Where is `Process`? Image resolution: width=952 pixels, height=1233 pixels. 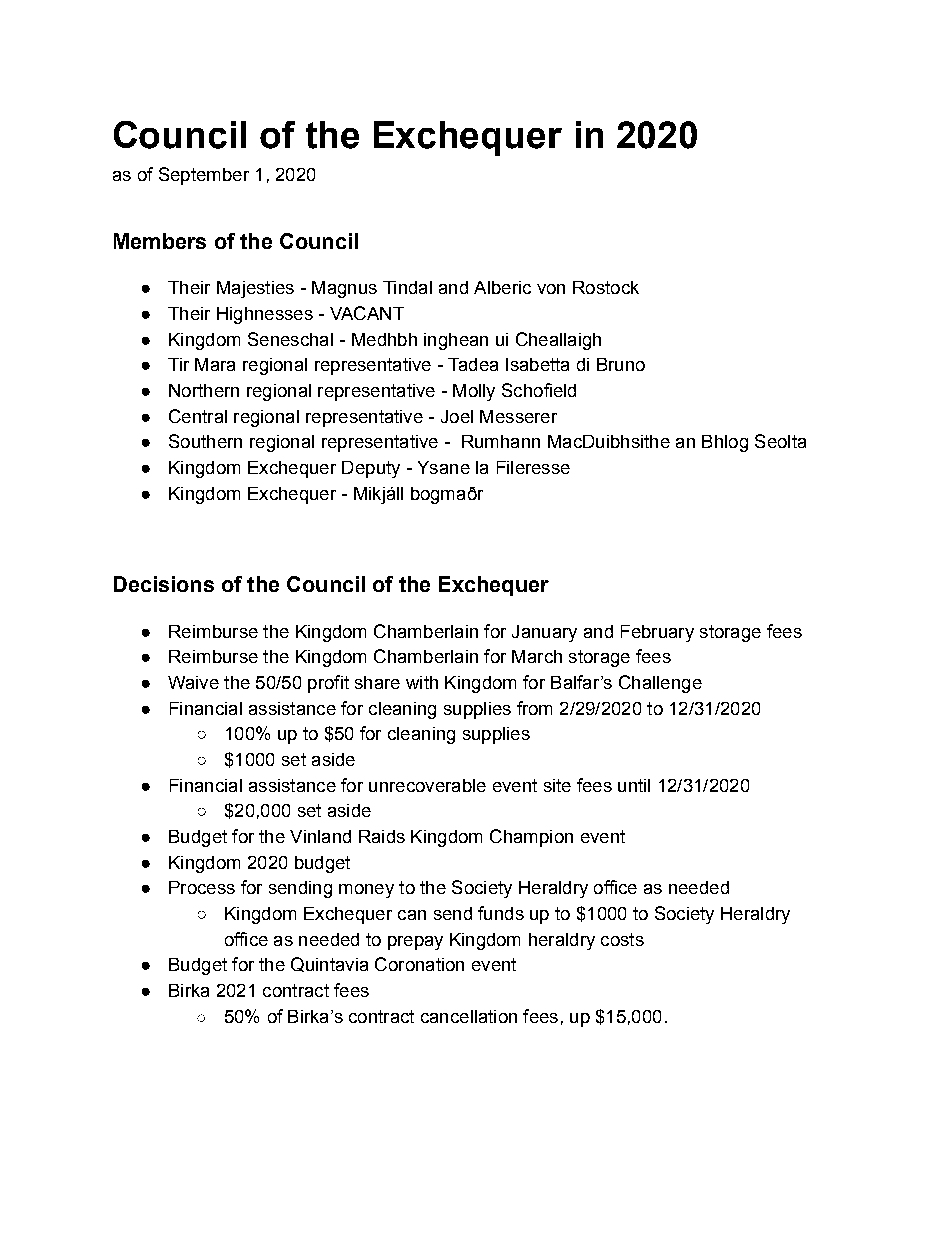
Process is located at coordinates (202, 887).
